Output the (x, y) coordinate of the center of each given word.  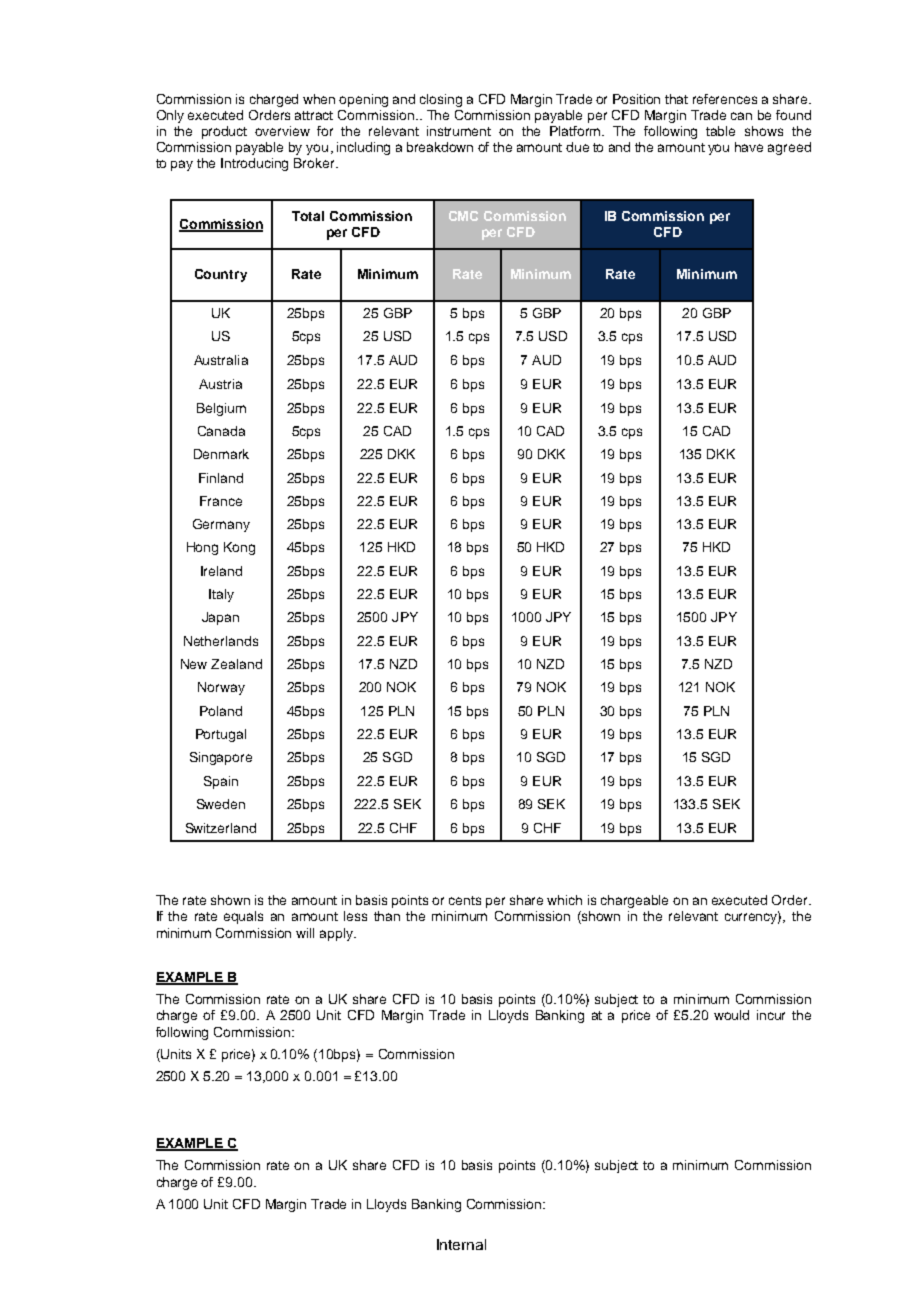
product (224, 132)
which (564, 900)
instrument (459, 131)
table (720, 131)
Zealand (236, 664)
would (731, 1015)
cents (465, 900)
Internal (461, 1244)
